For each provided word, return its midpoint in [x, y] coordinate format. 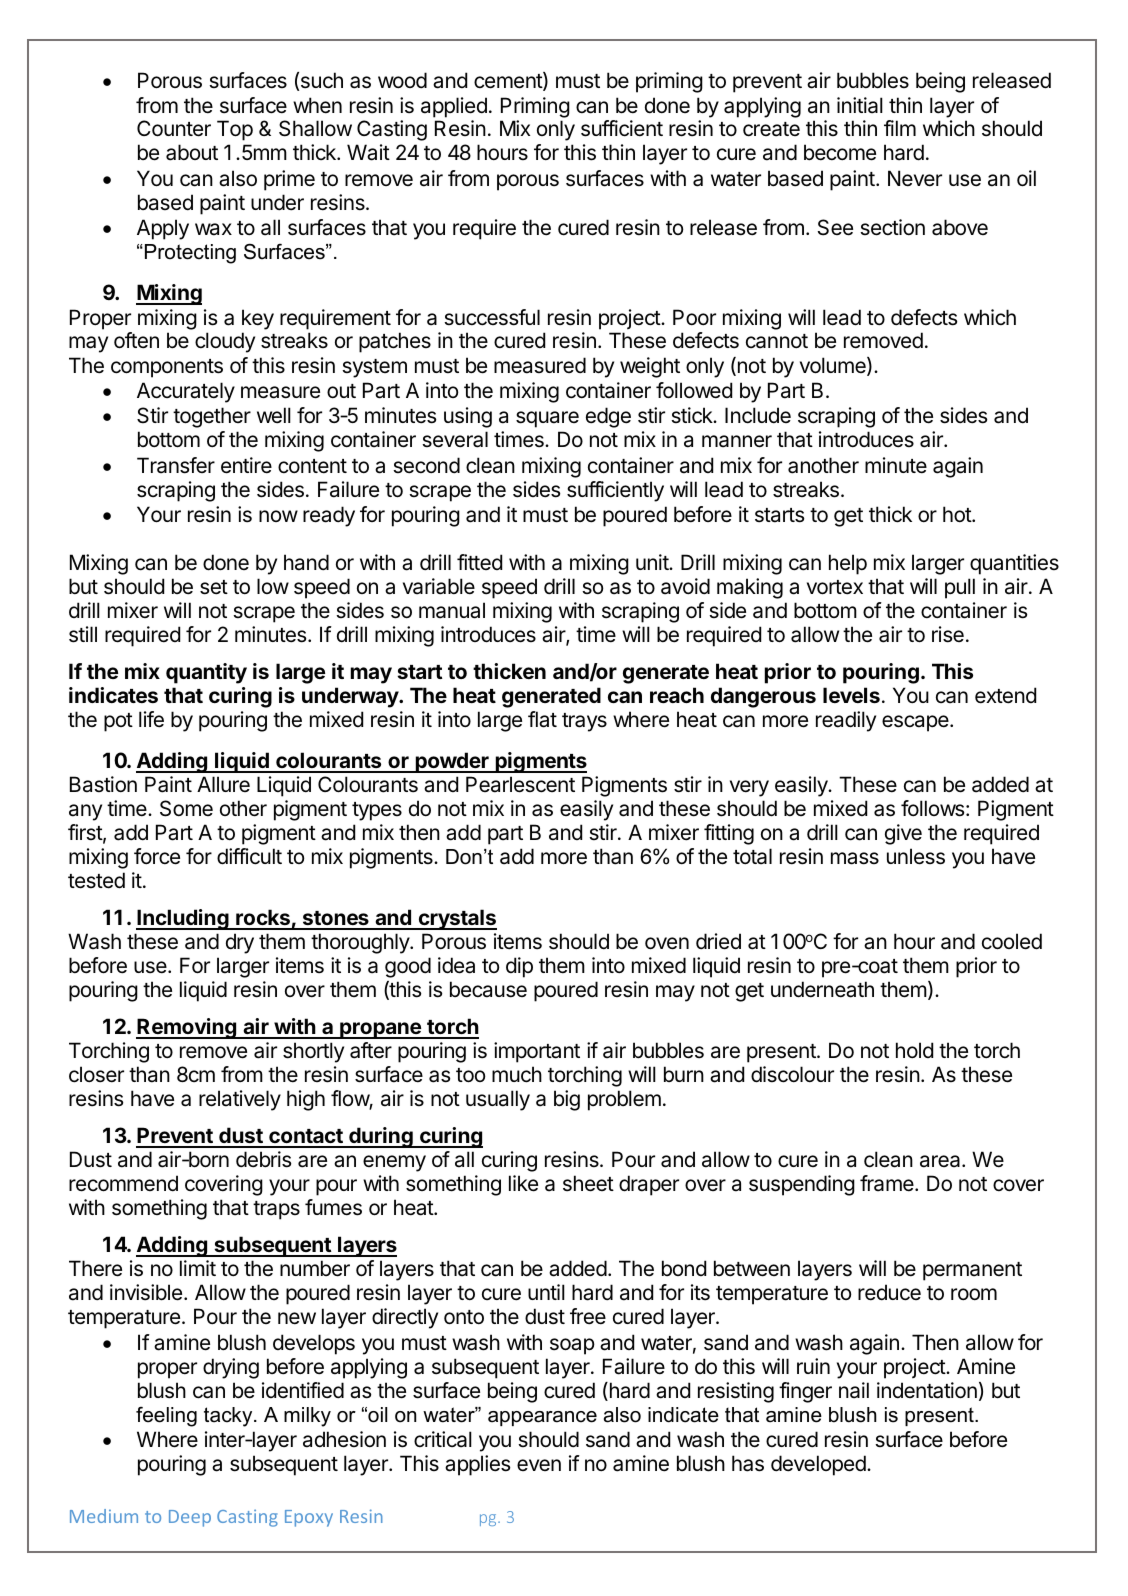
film [900, 128]
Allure [223, 784]
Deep [190, 1518]
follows [932, 808]
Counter [174, 128]
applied [454, 107]
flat [542, 719]
